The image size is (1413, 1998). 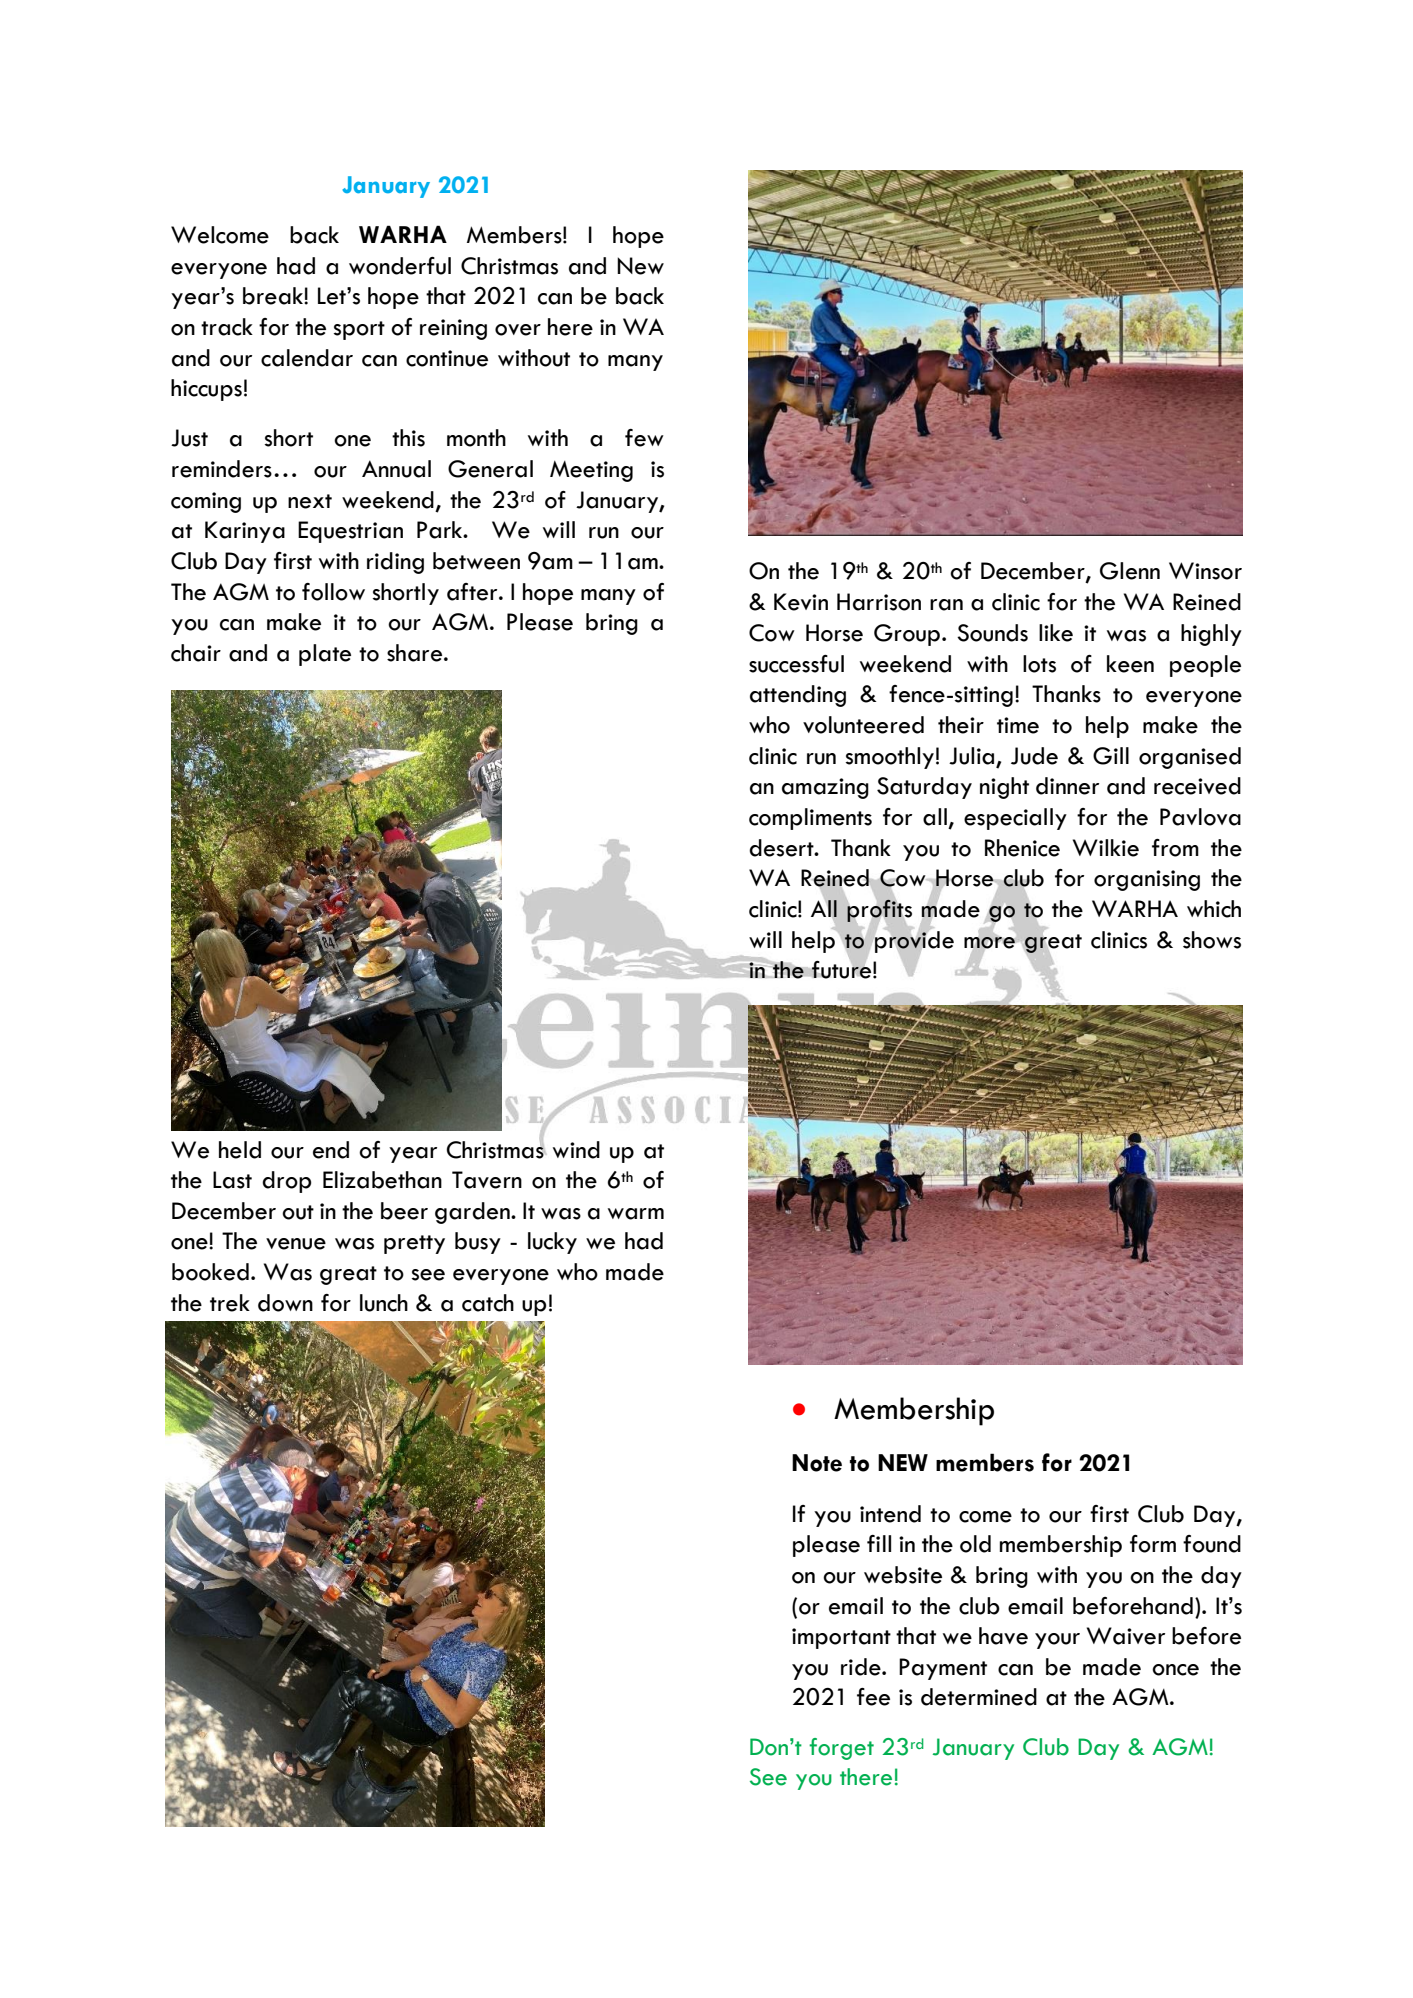 What do you see at coordinates (359, 330) in the document?
I see `sport` at bounding box center [359, 330].
